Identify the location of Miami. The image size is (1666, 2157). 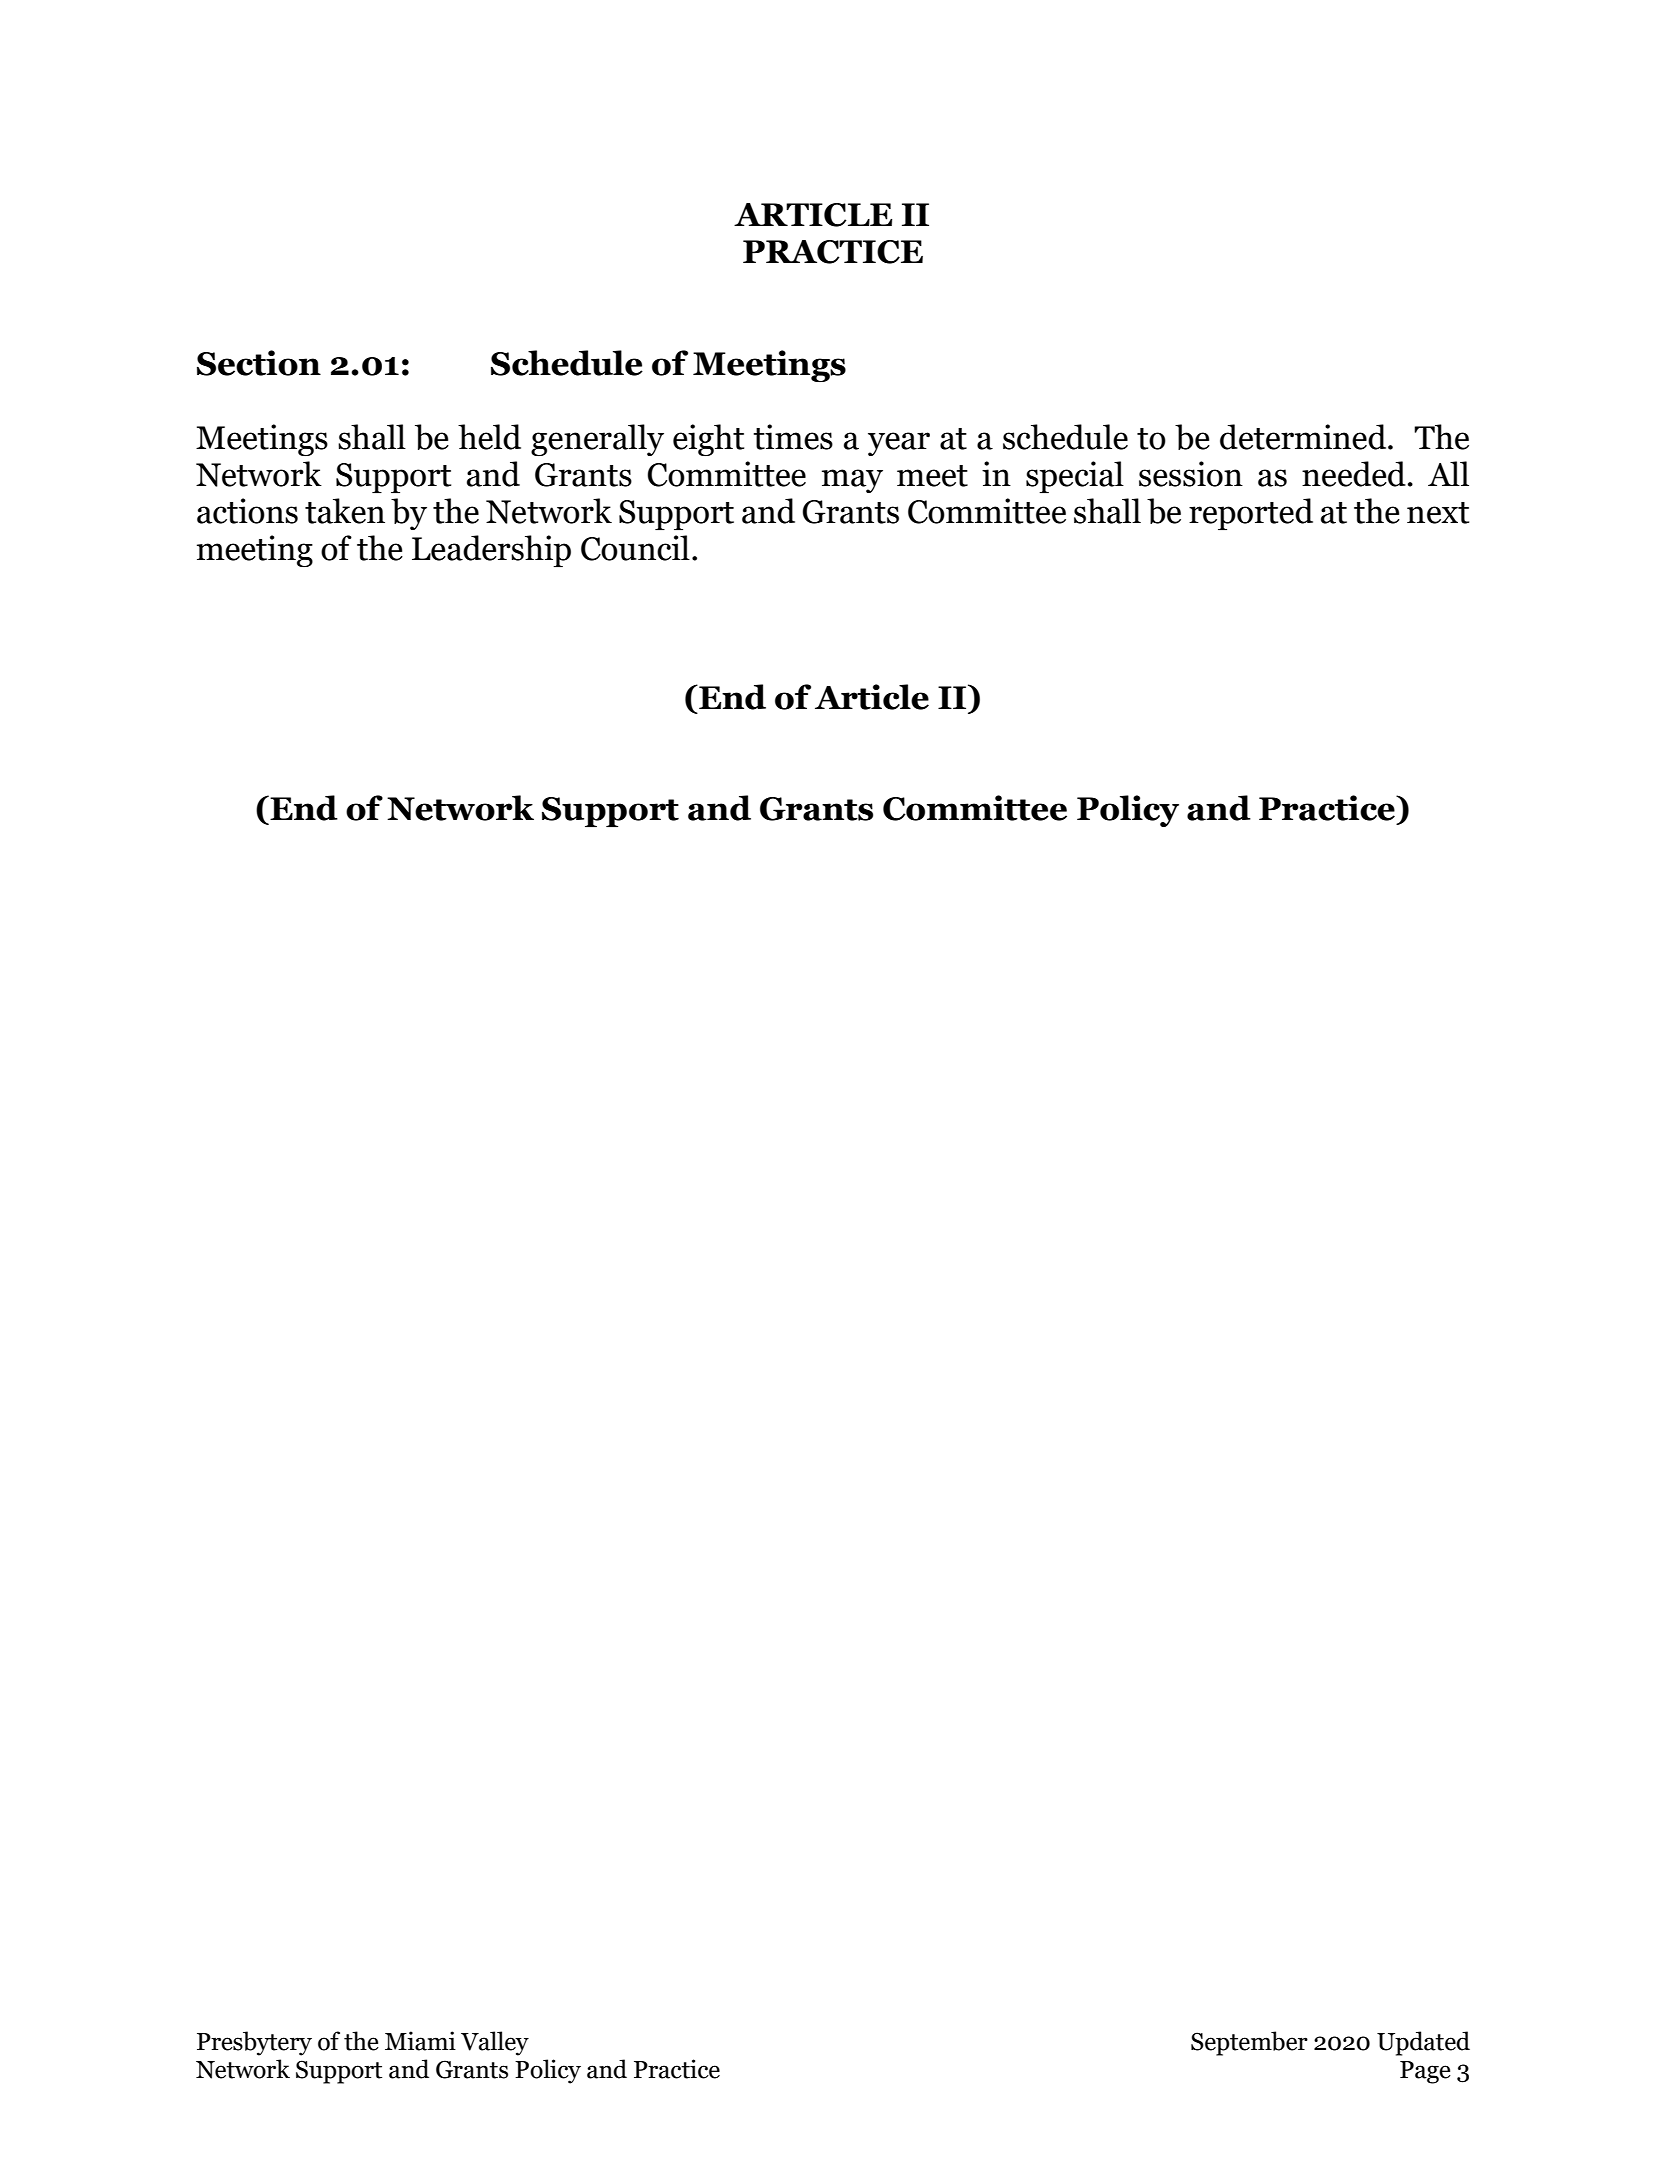
(420, 2041).
